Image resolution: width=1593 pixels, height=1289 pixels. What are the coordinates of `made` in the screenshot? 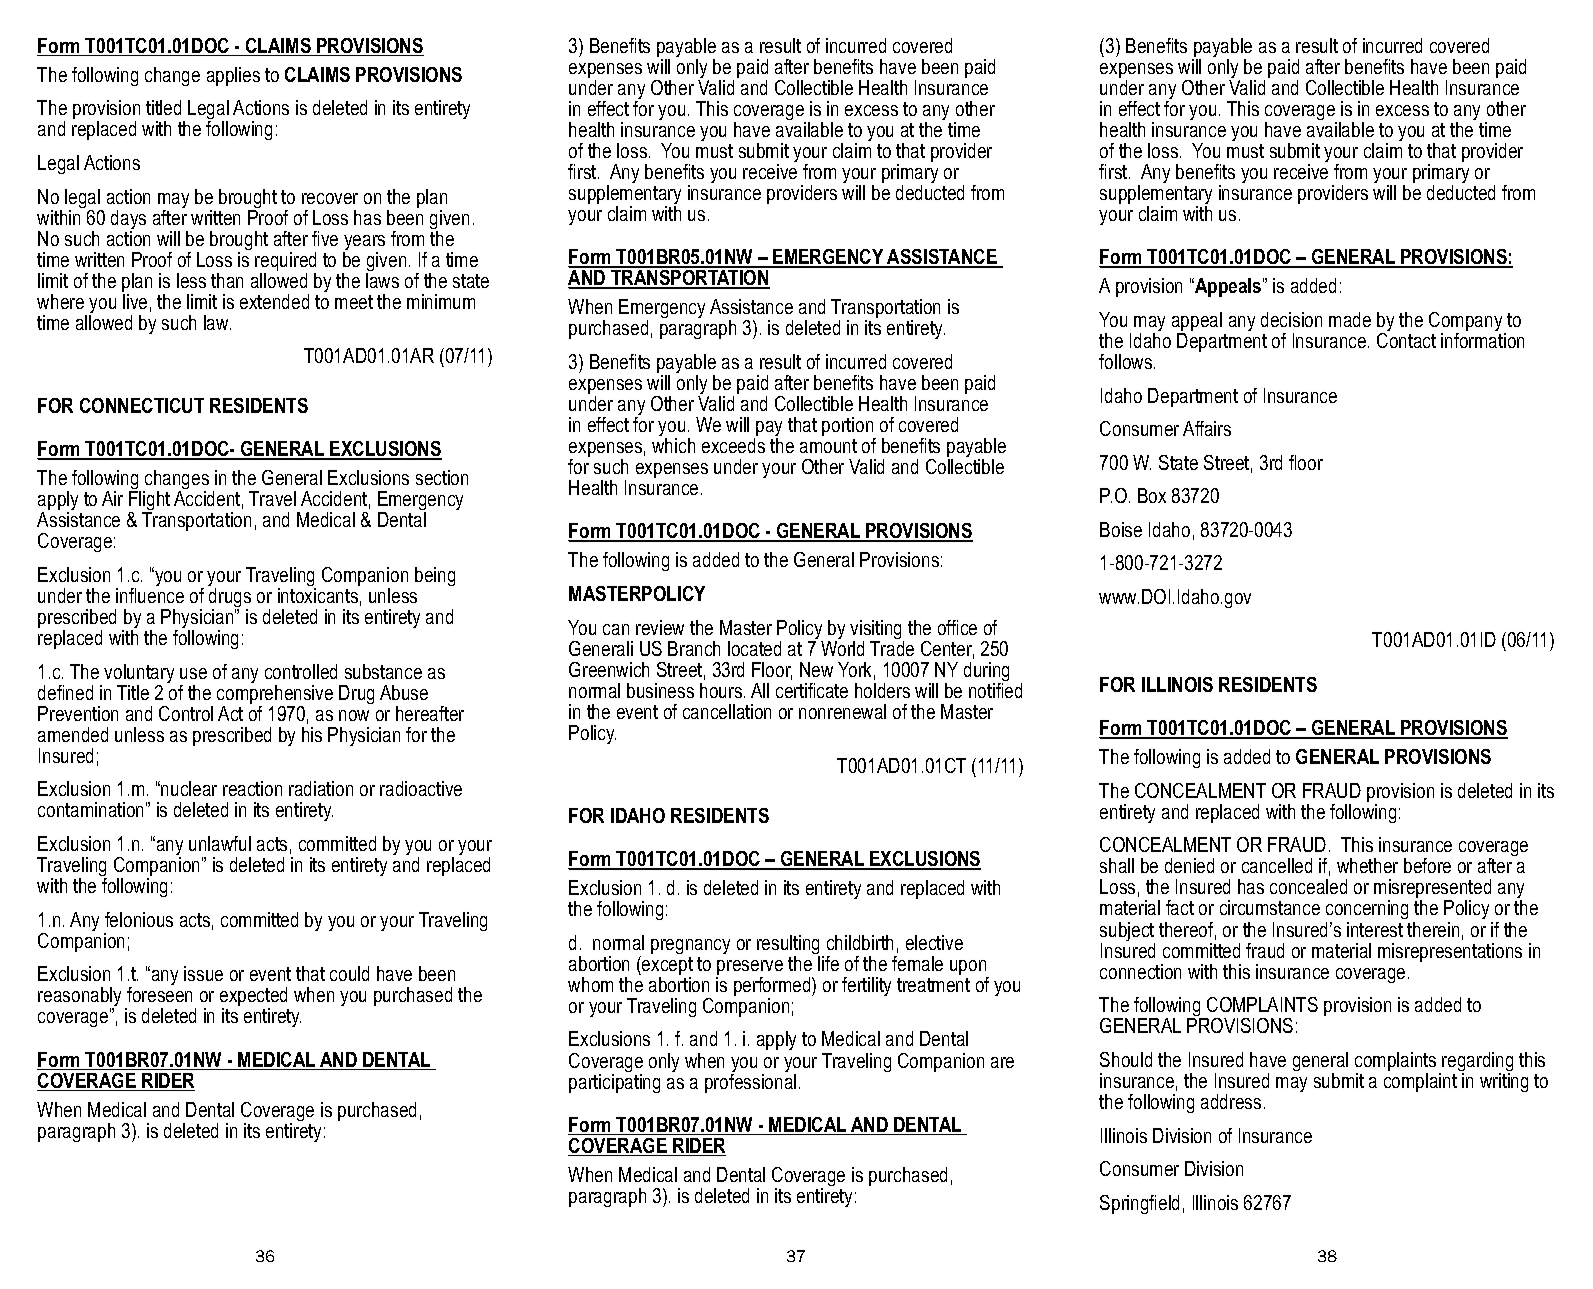 It's located at (1350, 319).
